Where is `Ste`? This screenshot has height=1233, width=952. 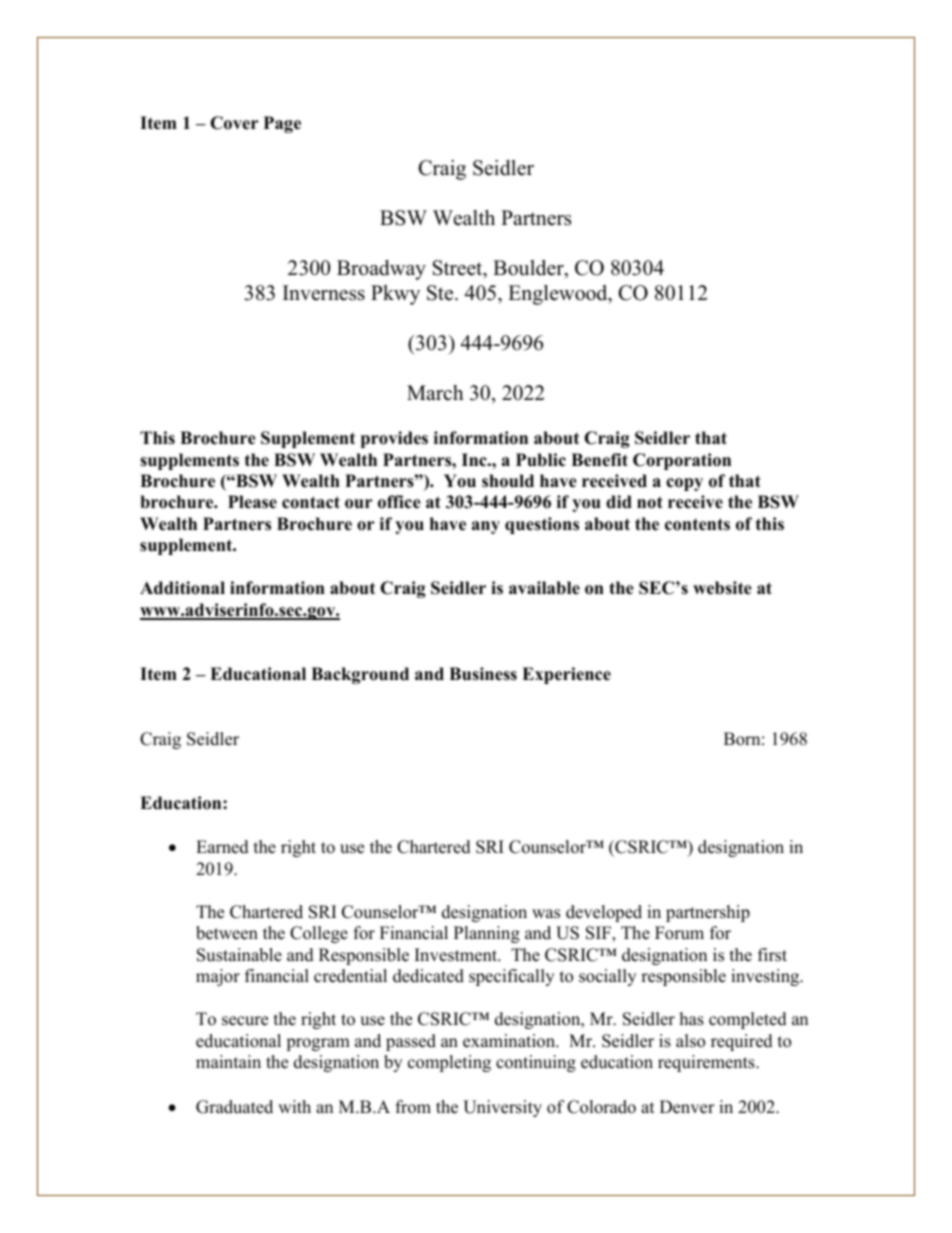
Ste is located at coordinates (441, 293).
